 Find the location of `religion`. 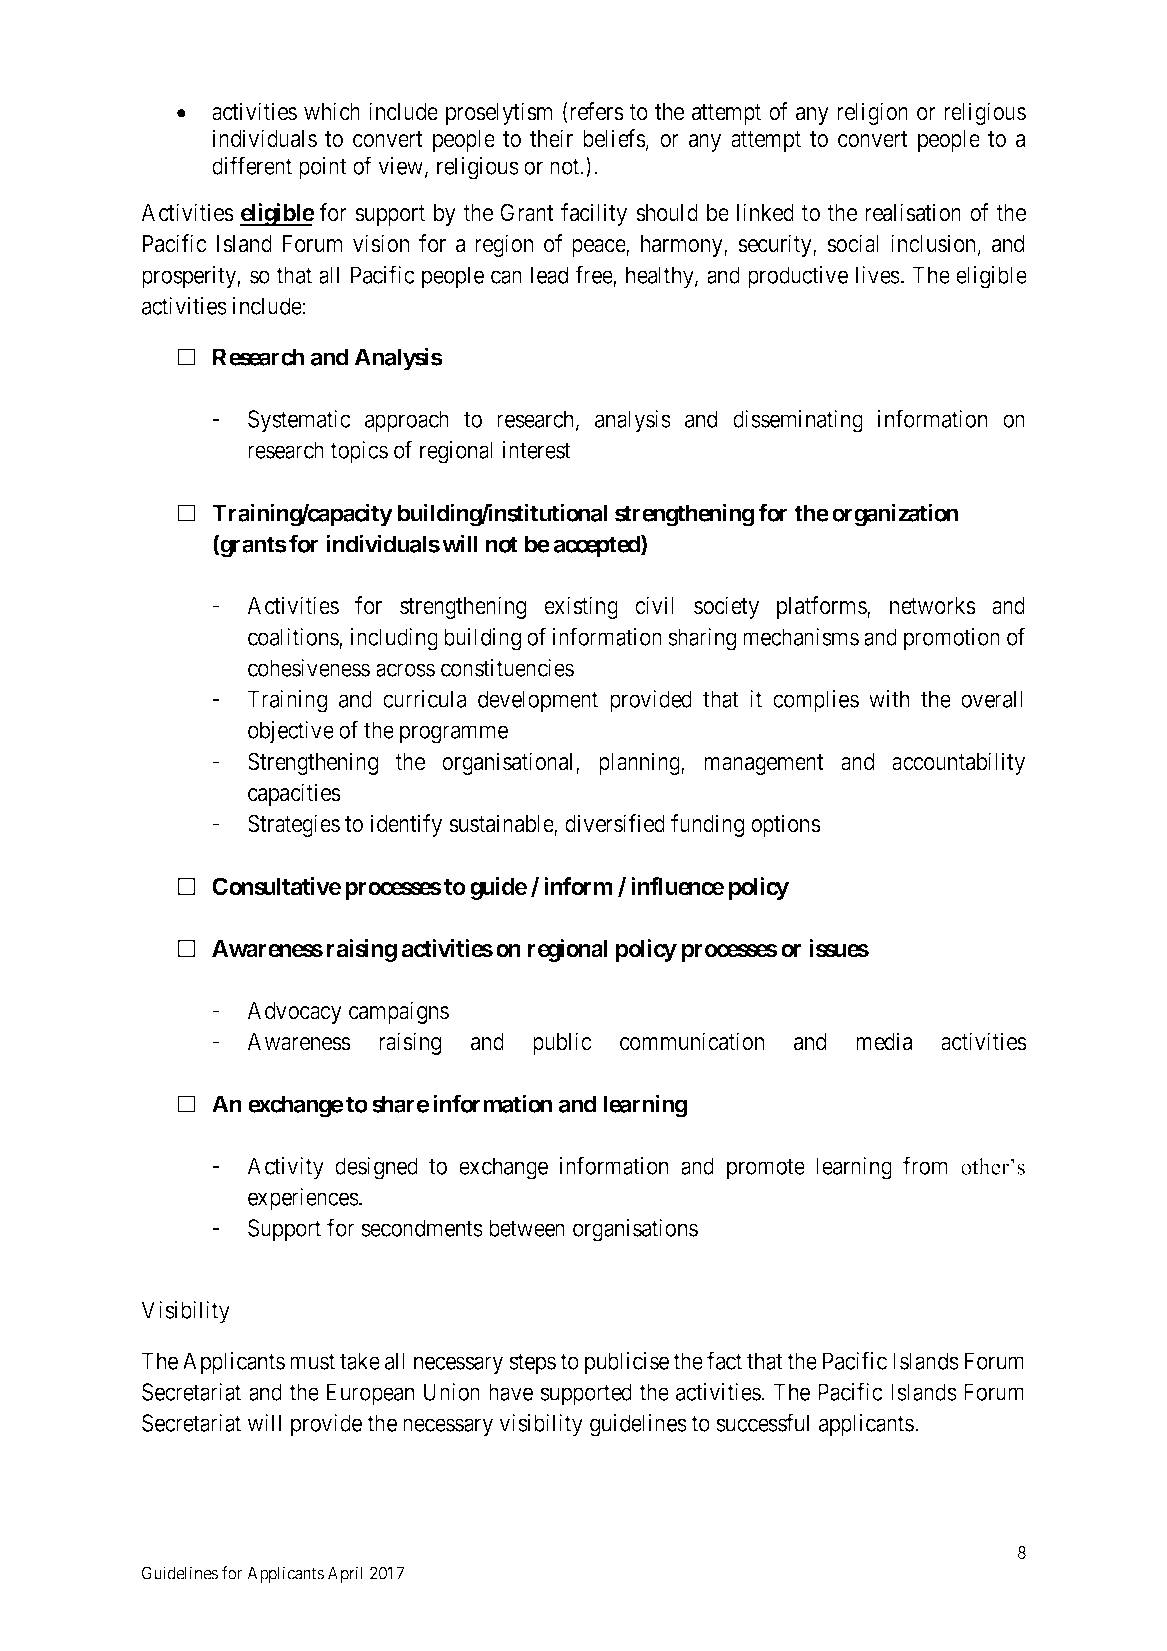

religion is located at coordinates (872, 113).
